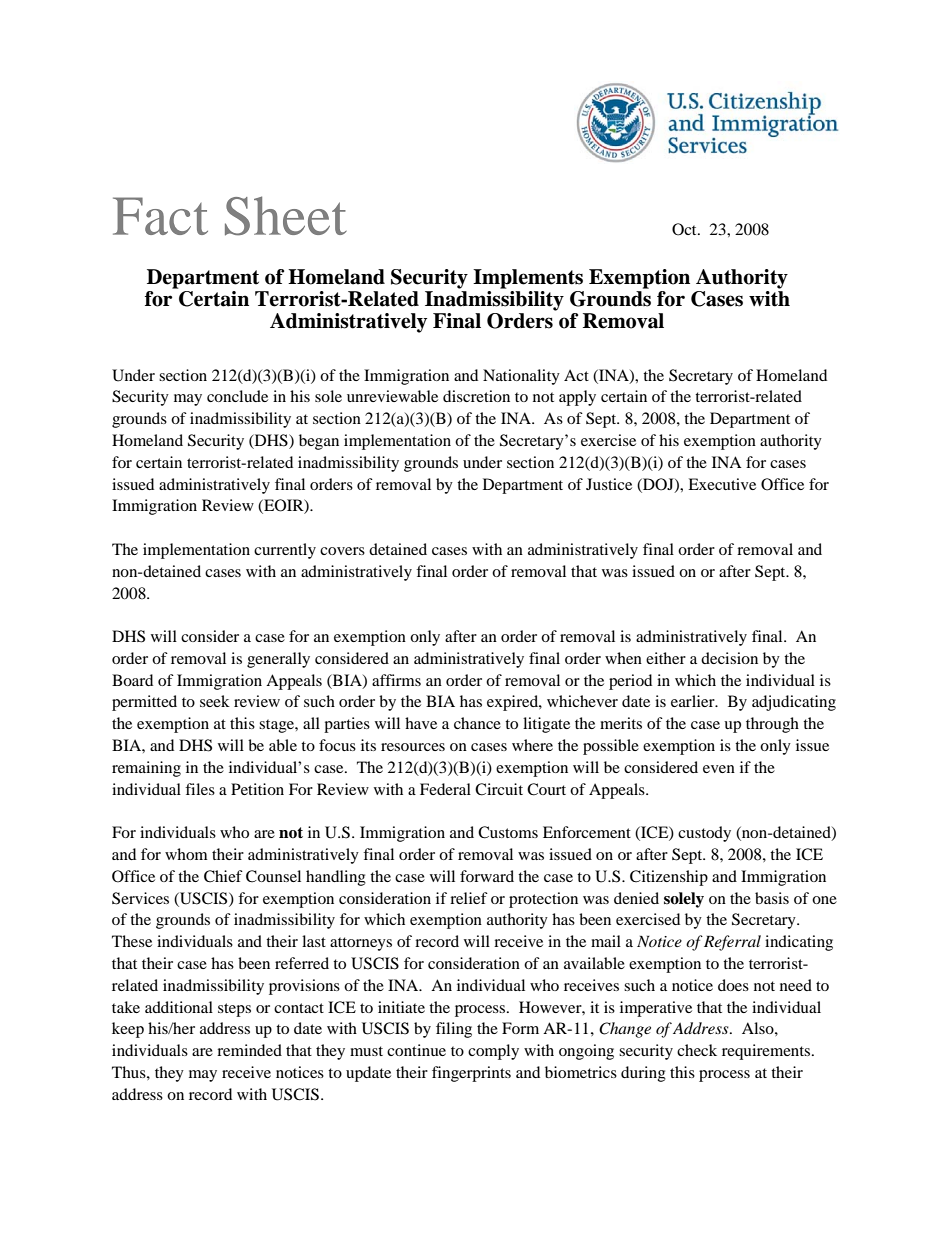  I want to click on Justice, so click(609, 484).
